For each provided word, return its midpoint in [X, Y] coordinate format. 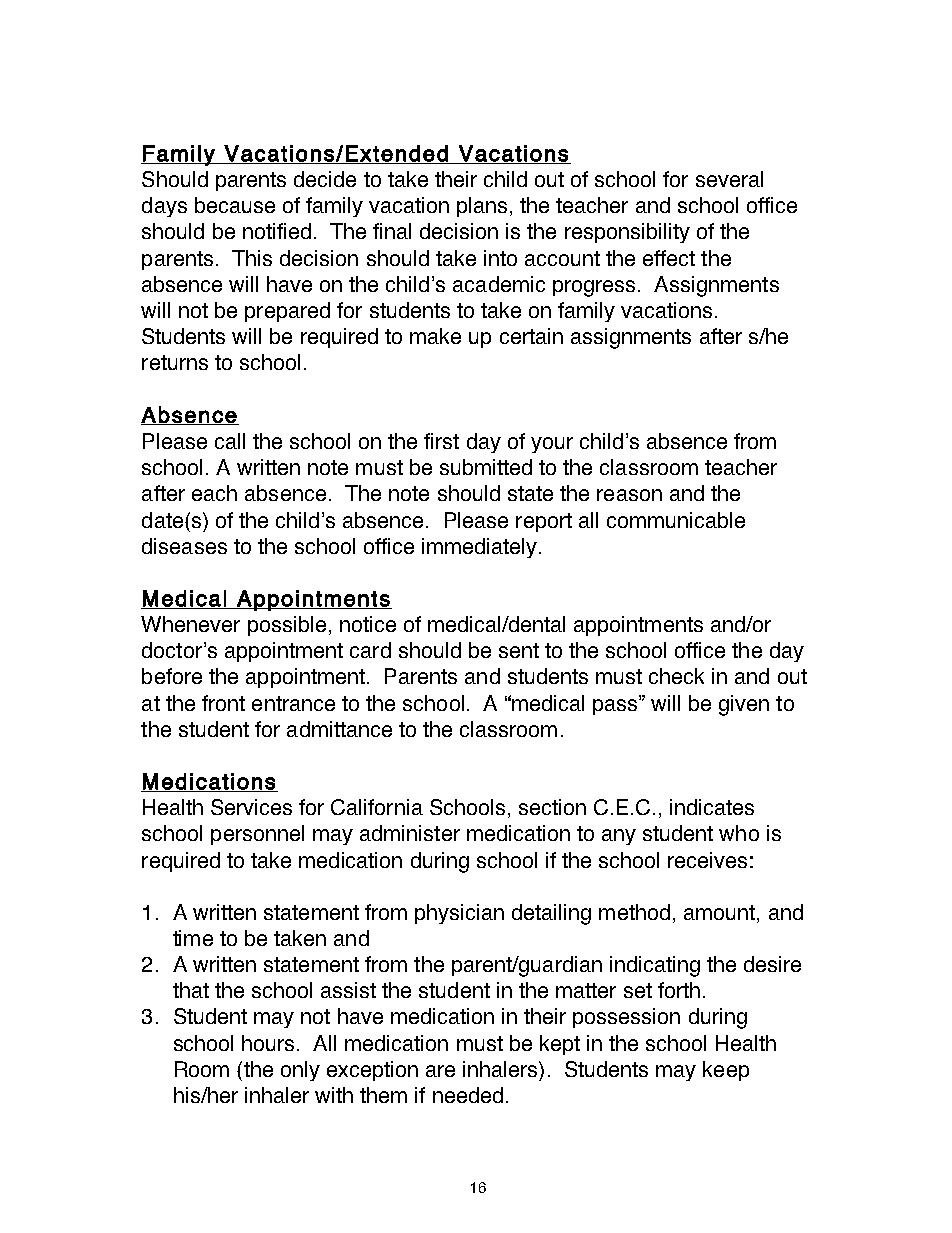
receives [707, 860]
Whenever [190, 624]
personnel [257, 835]
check [676, 676]
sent [519, 650]
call [230, 441]
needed [468, 1095]
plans [482, 207]
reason [629, 495]
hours [268, 1043]
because [235, 205]
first [441, 441]
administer [410, 833]
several [729, 179]
